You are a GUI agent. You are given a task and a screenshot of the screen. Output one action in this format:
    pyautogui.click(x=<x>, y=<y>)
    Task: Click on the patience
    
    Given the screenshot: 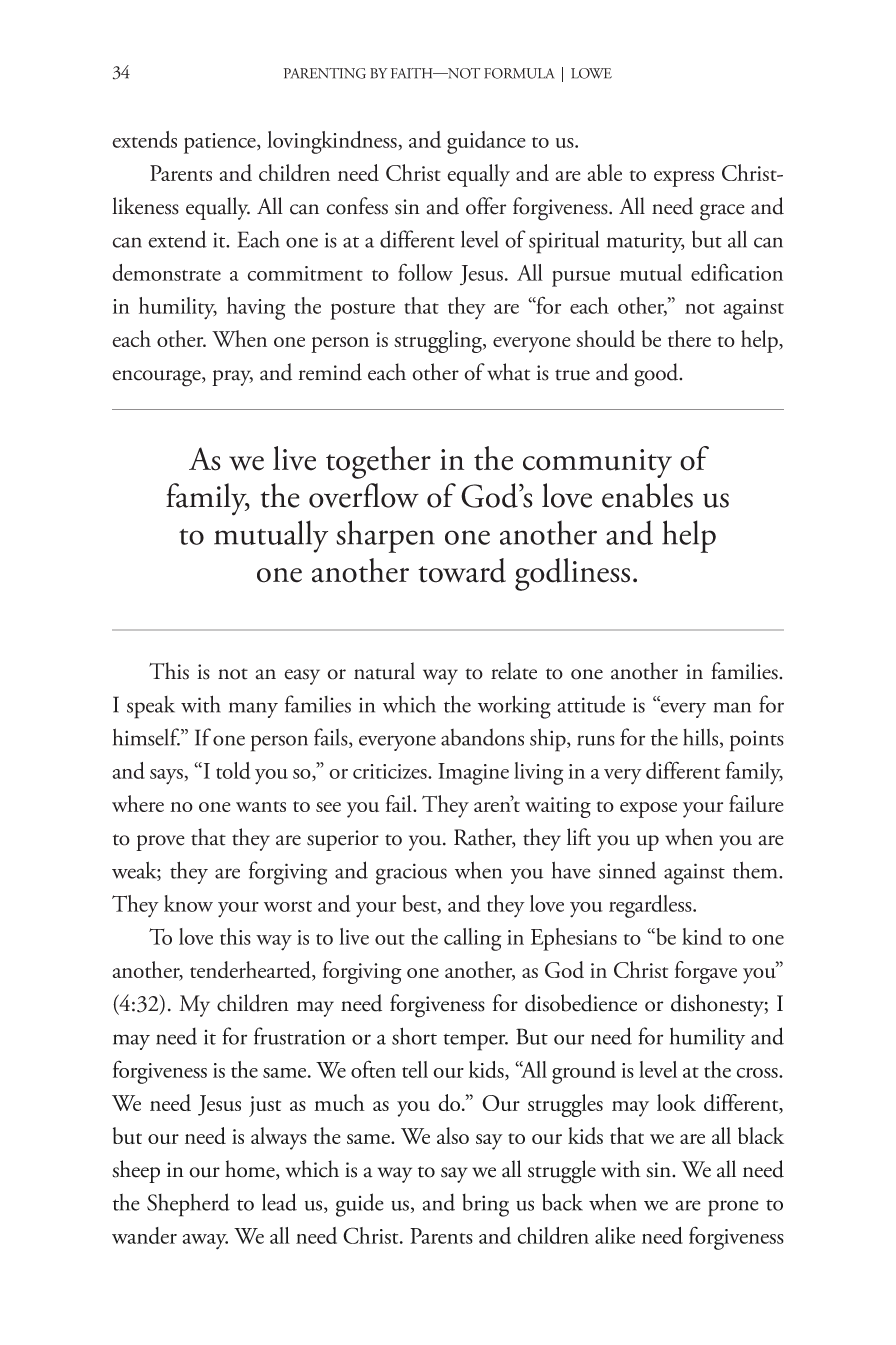 What is the action you would take?
    pyautogui.click(x=221, y=143)
